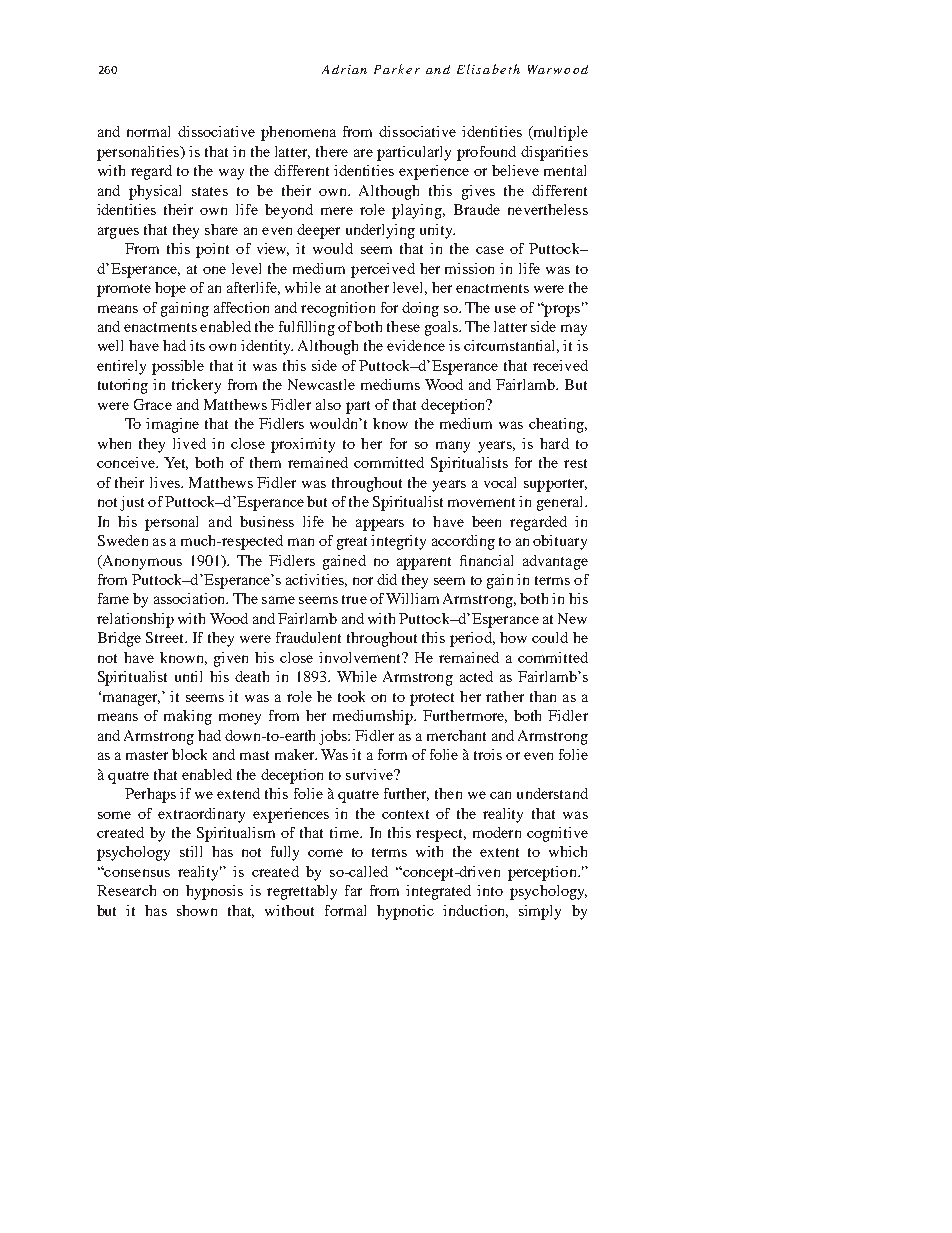 This image has height=1233, width=952. What do you see at coordinates (353, 890) in the image?
I see `far` at bounding box center [353, 890].
